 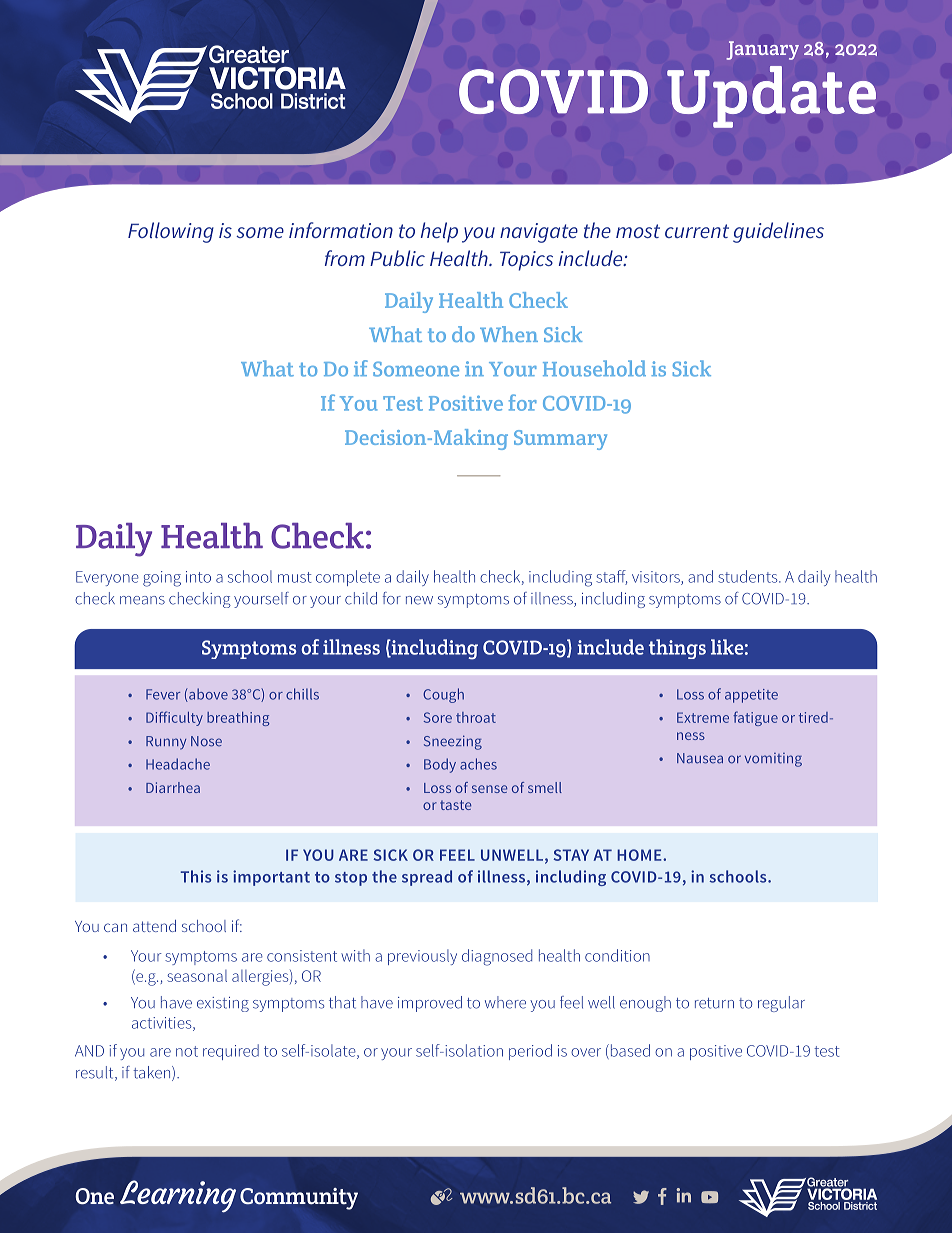 What do you see at coordinates (173, 787) in the image?
I see `Diarrhea` at bounding box center [173, 787].
